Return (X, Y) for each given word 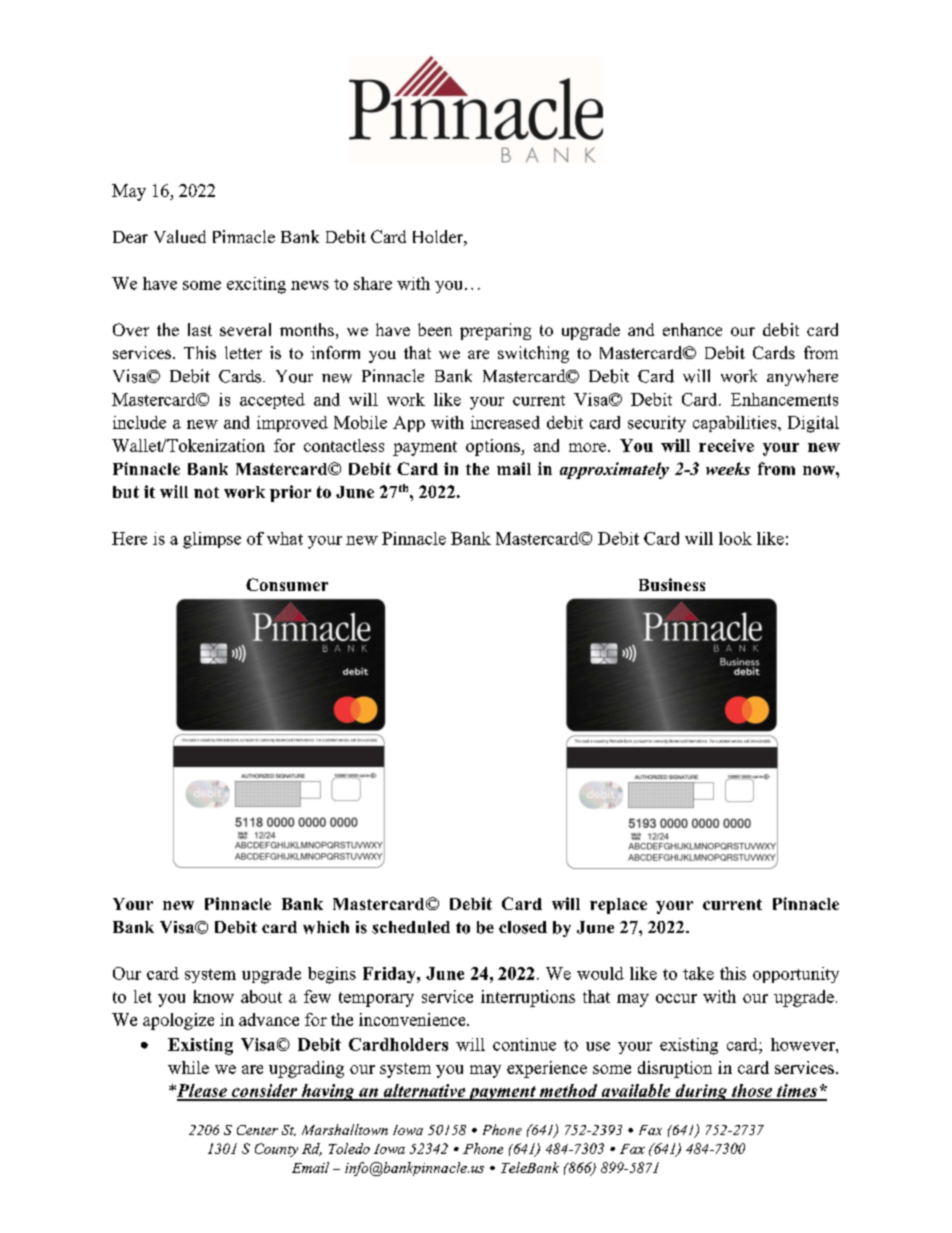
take (698, 973)
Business (672, 584)
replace (618, 906)
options (494, 447)
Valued (180, 236)
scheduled (411, 927)
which (326, 927)
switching (533, 354)
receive (726, 445)
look (735, 538)
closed (523, 927)
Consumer (287, 584)
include (139, 422)
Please (201, 1092)
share (373, 283)
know (213, 996)
